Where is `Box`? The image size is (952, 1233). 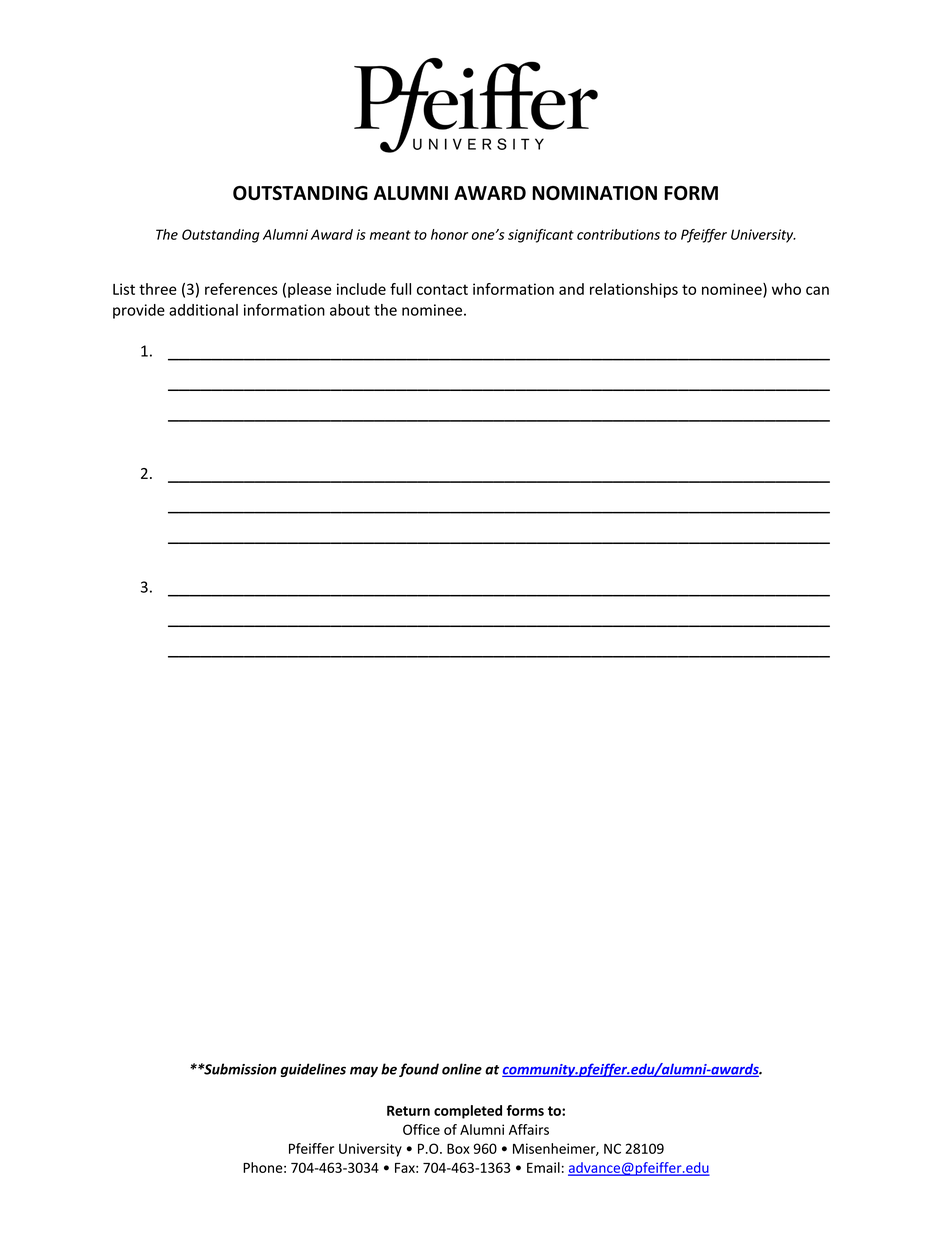 Box is located at coordinates (458, 1148).
